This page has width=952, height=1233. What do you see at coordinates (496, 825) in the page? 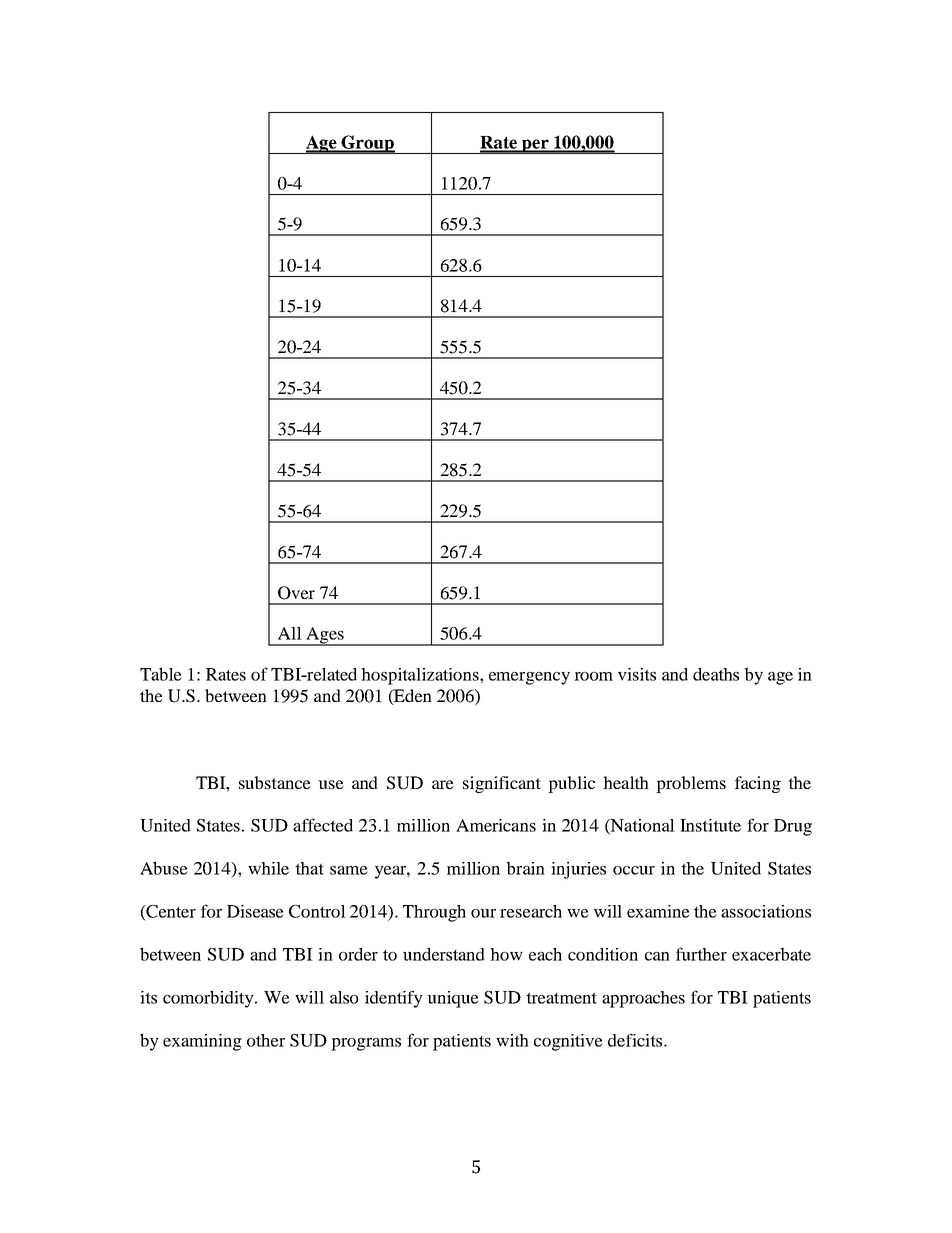
I see `Americans` at bounding box center [496, 825].
